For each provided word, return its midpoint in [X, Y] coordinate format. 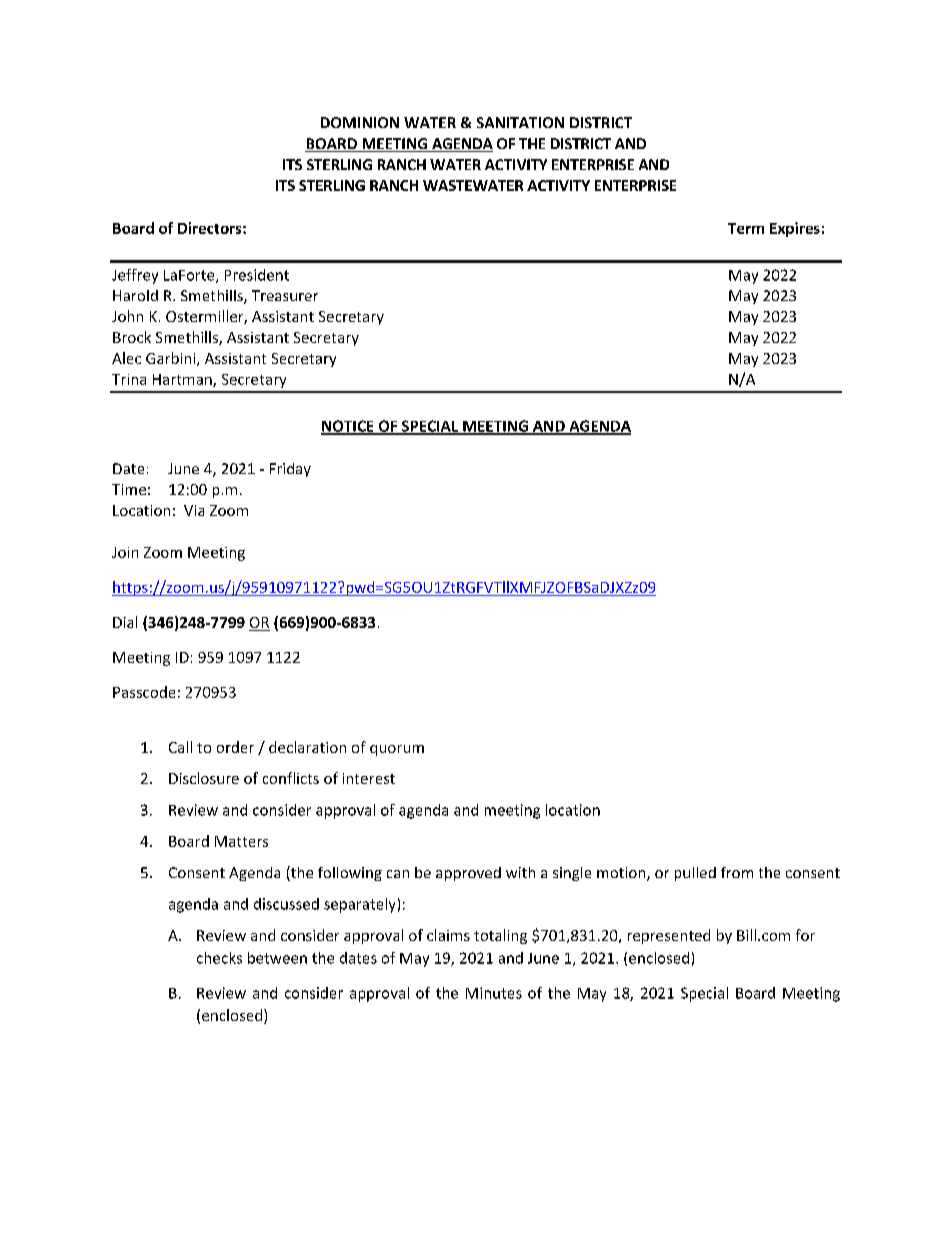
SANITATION [520, 122]
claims [448, 935]
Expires [795, 229]
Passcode [144, 692]
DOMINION [360, 122]
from [737, 872]
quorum [397, 750]
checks [219, 958]
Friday [290, 470]
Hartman [183, 380]
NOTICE [348, 427]
